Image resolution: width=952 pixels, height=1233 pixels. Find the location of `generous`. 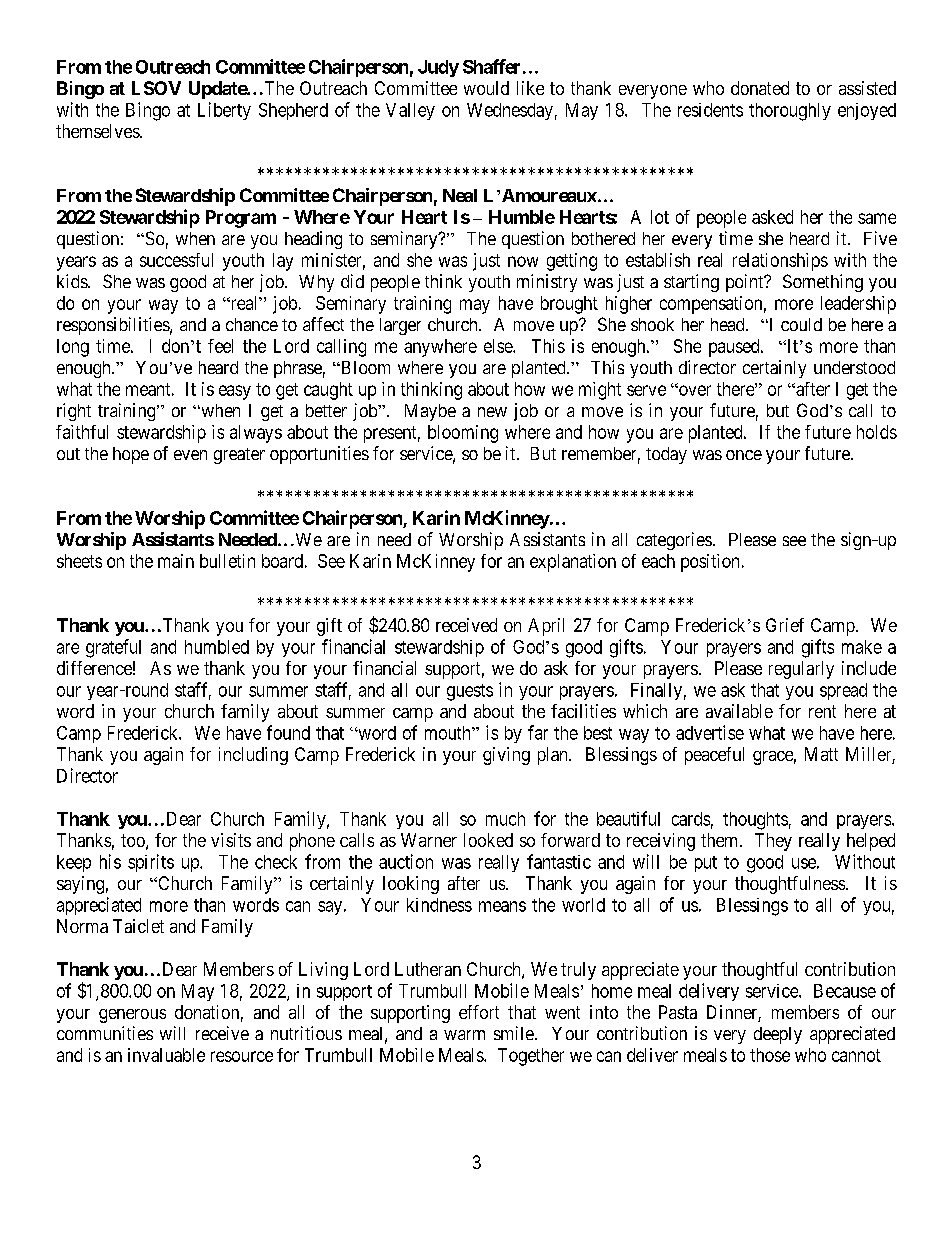

generous is located at coordinates (132, 1016).
